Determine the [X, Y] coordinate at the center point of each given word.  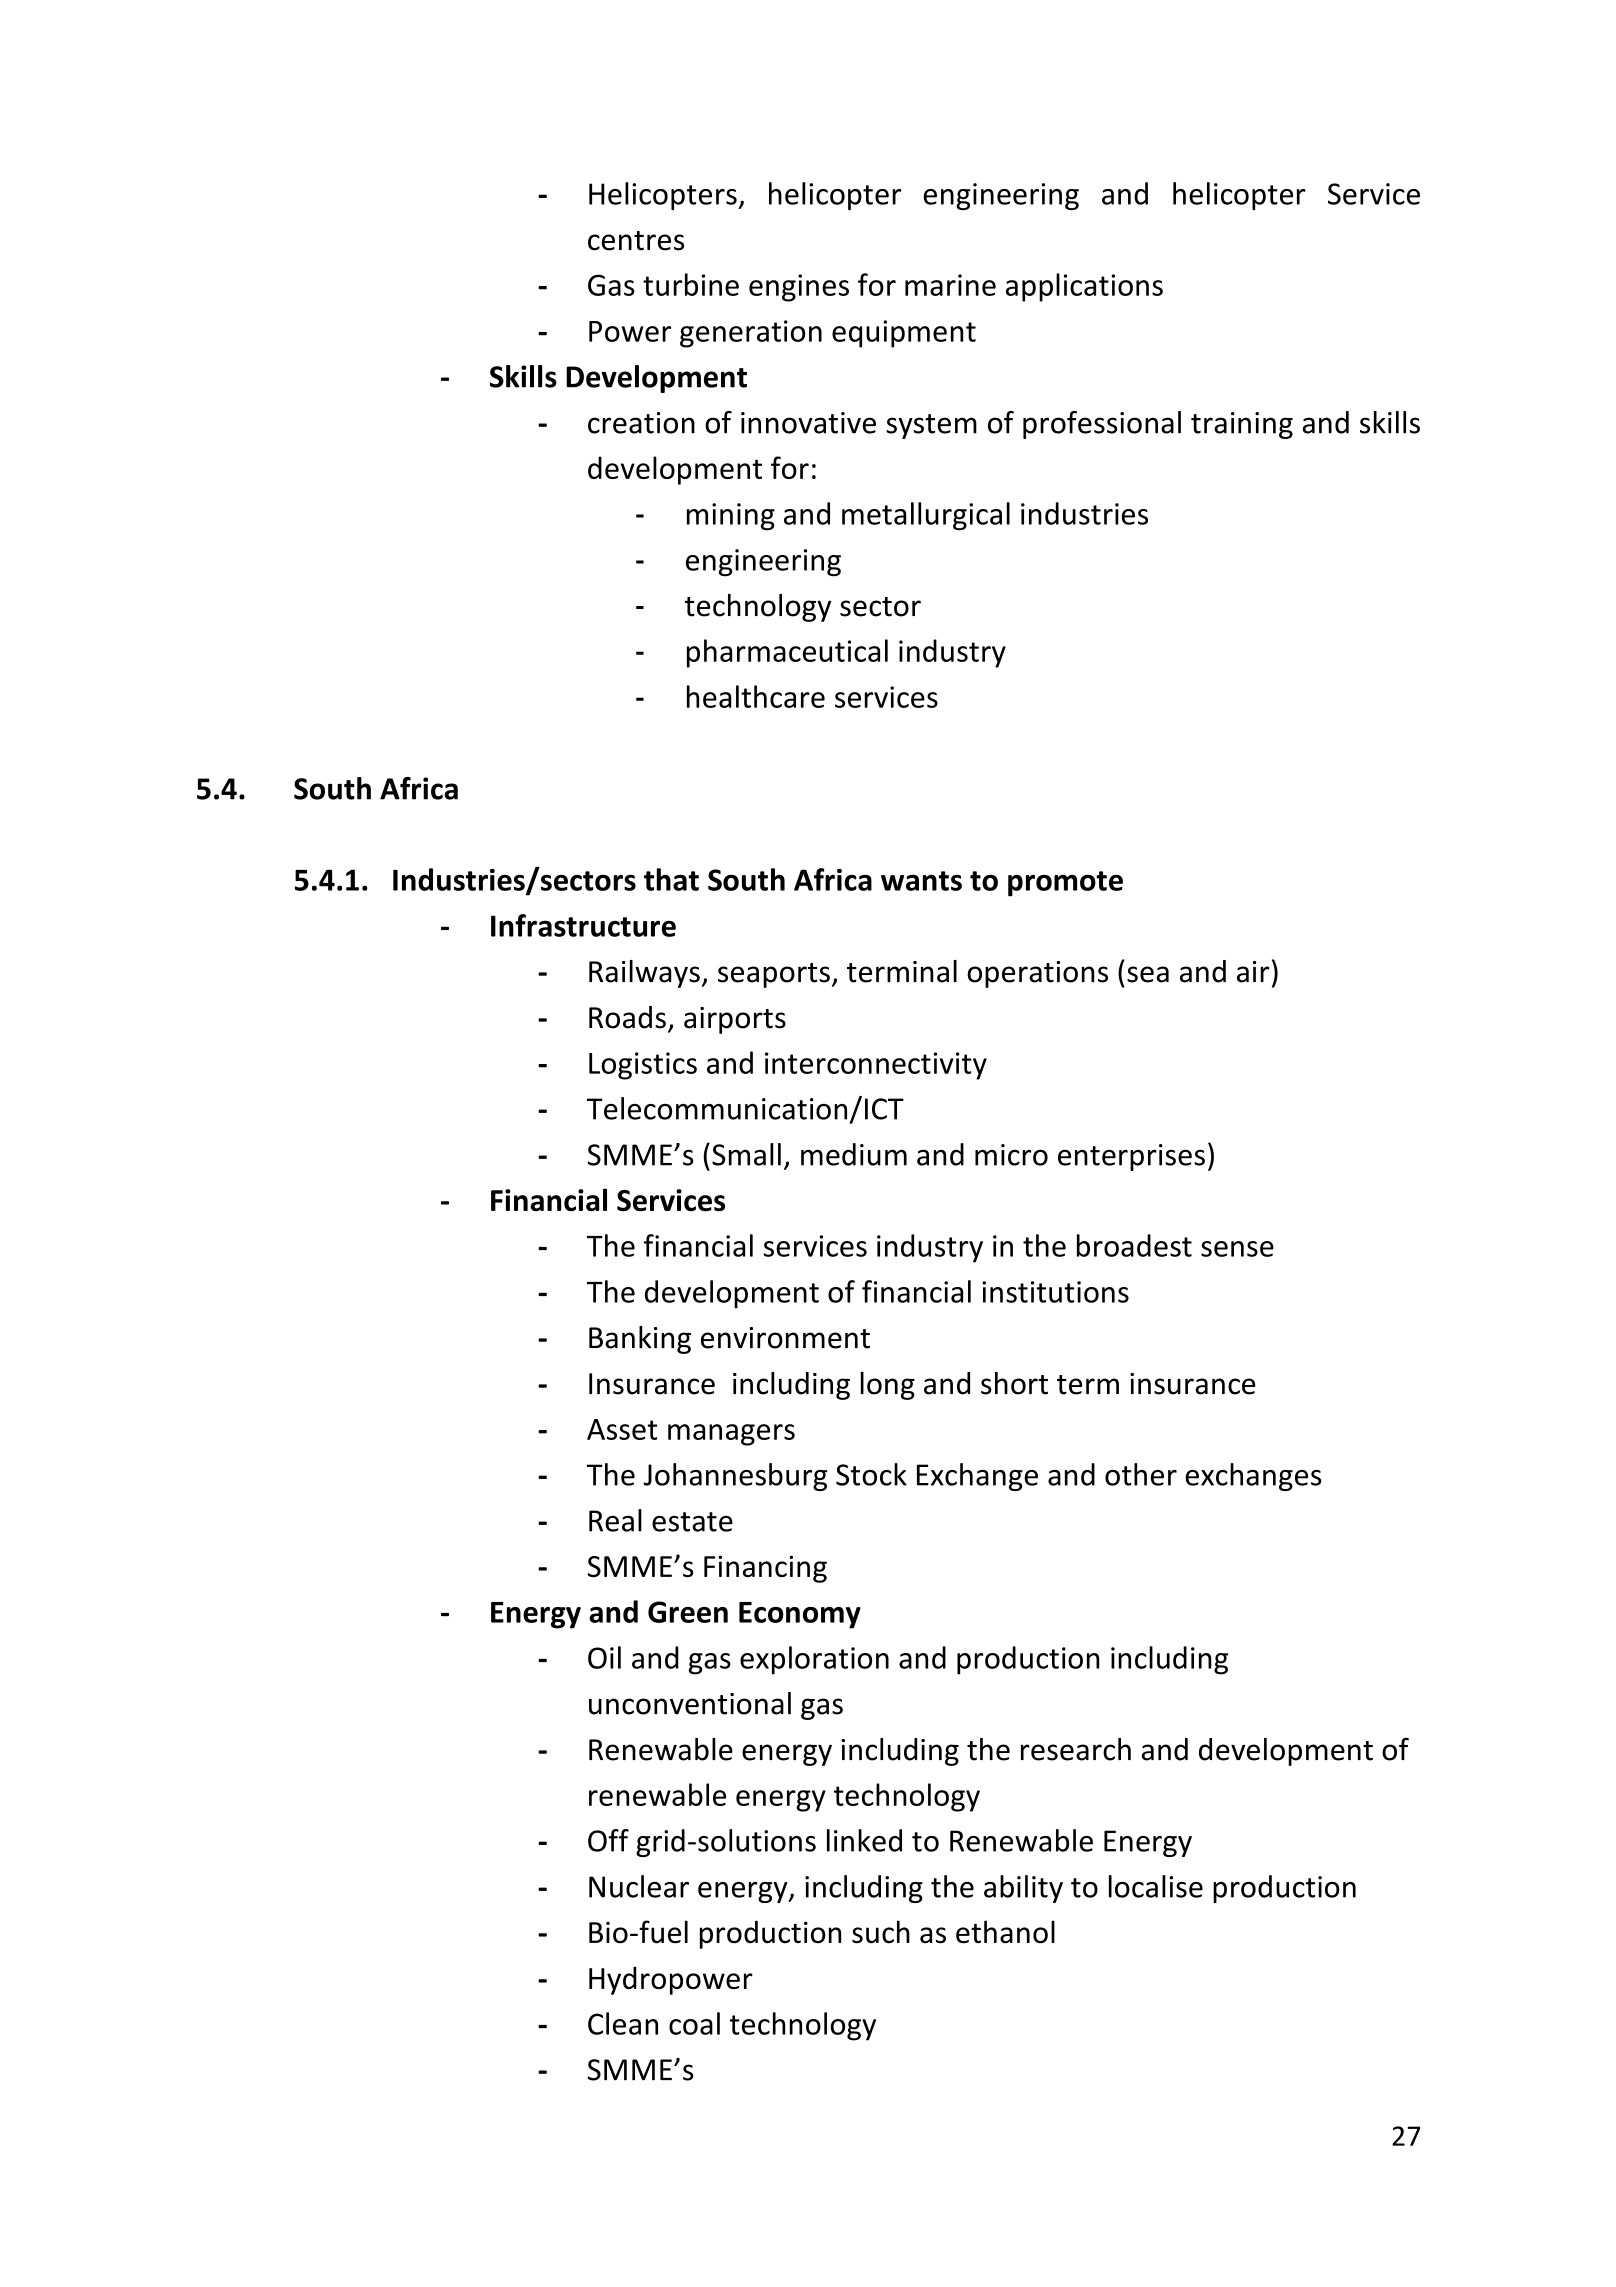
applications [1084, 287]
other [1141, 1474]
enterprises [1131, 1157]
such [881, 1932]
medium [854, 1154]
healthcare [756, 696]
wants [921, 881]
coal [694, 2023]
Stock [871, 1474]
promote [1065, 884]
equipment [904, 334]
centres [636, 241]
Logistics [643, 1066]
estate [692, 1522]
